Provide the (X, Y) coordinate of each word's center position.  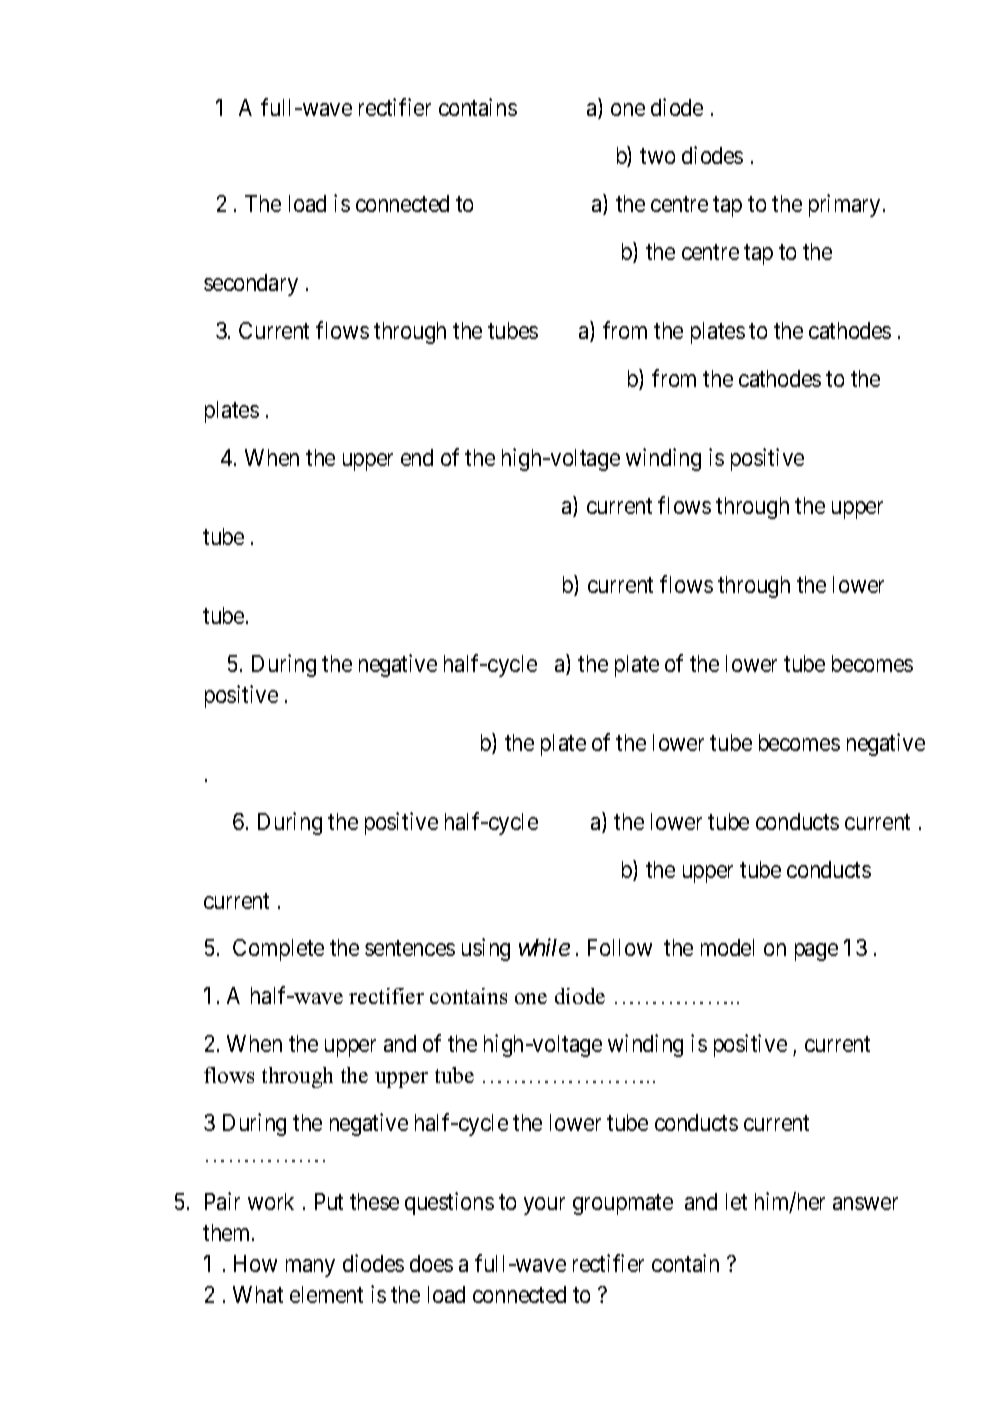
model (727, 947)
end (417, 457)
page (816, 952)
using (486, 949)
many (310, 1268)
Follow (620, 947)
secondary (251, 285)
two (657, 156)
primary (844, 205)
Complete (278, 950)
